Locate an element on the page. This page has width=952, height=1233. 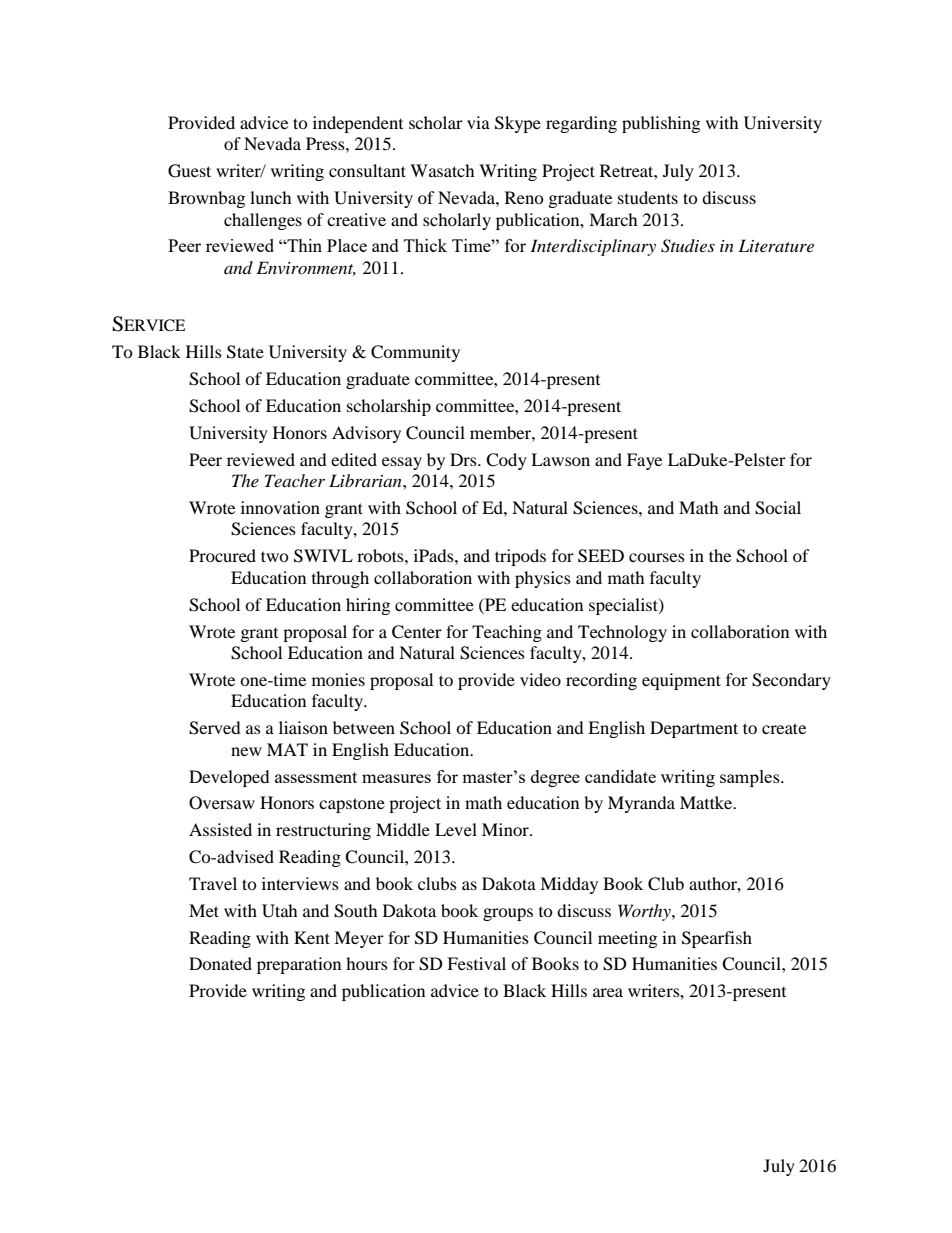
meeting is located at coordinates (627, 939).
